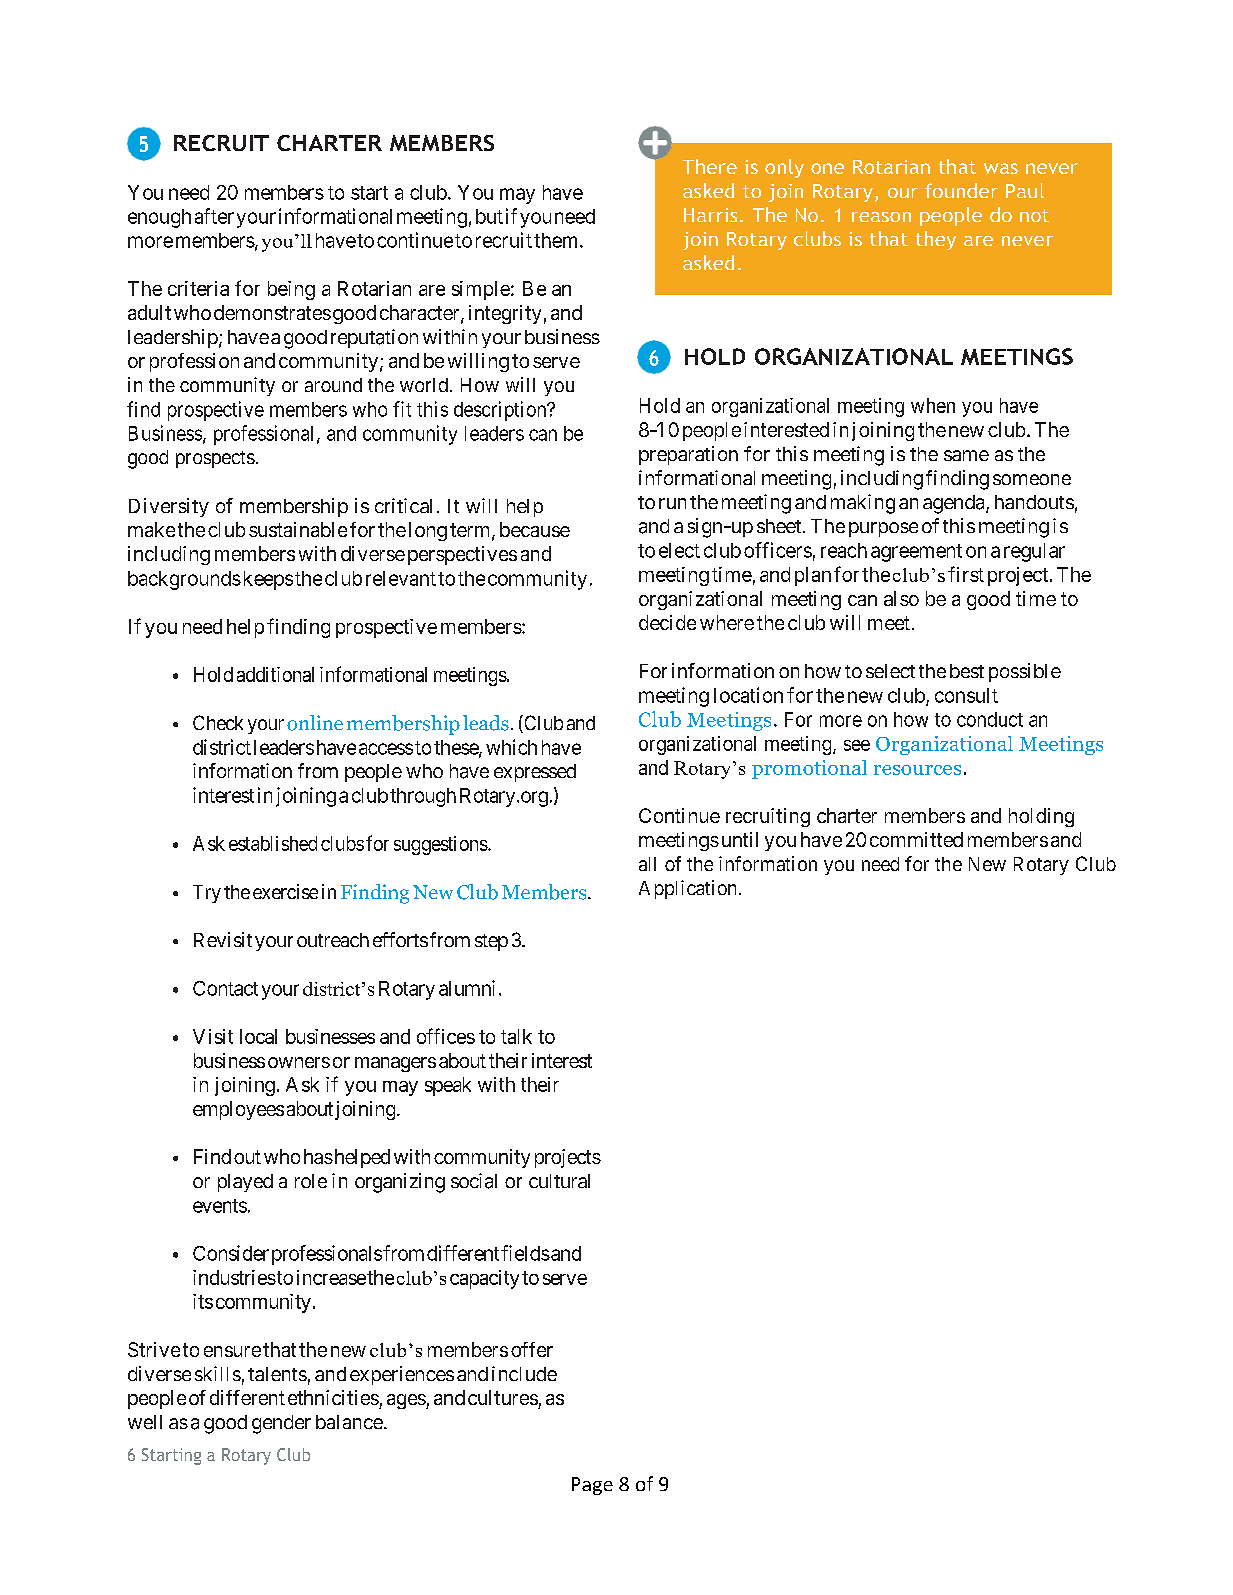 The height and width of the image is (1595, 1233). What do you see at coordinates (291, 290) in the image?
I see `being` at bounding box center [291, 290].
